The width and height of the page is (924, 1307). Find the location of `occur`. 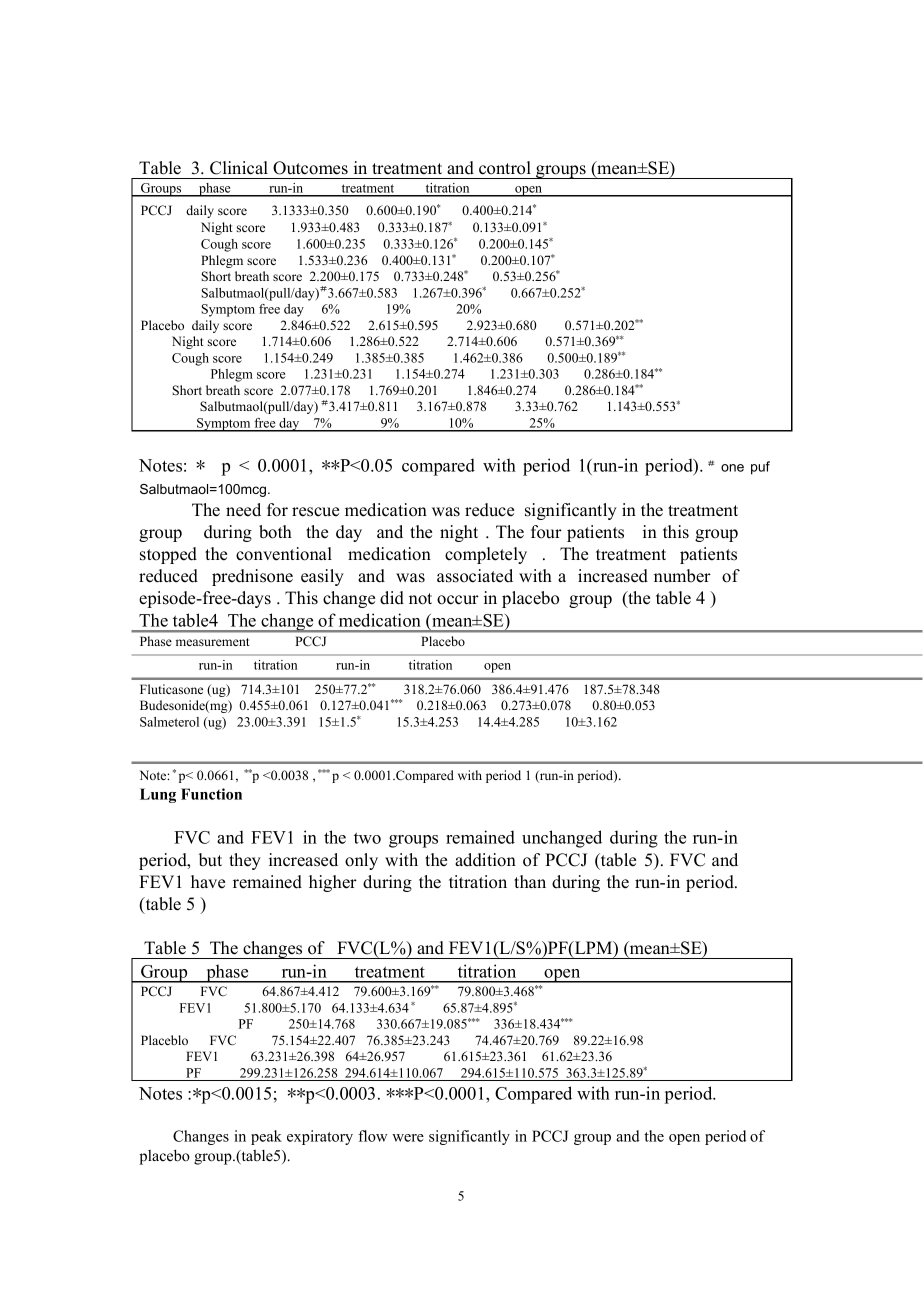

occur is located at coordinates (458, 600).
